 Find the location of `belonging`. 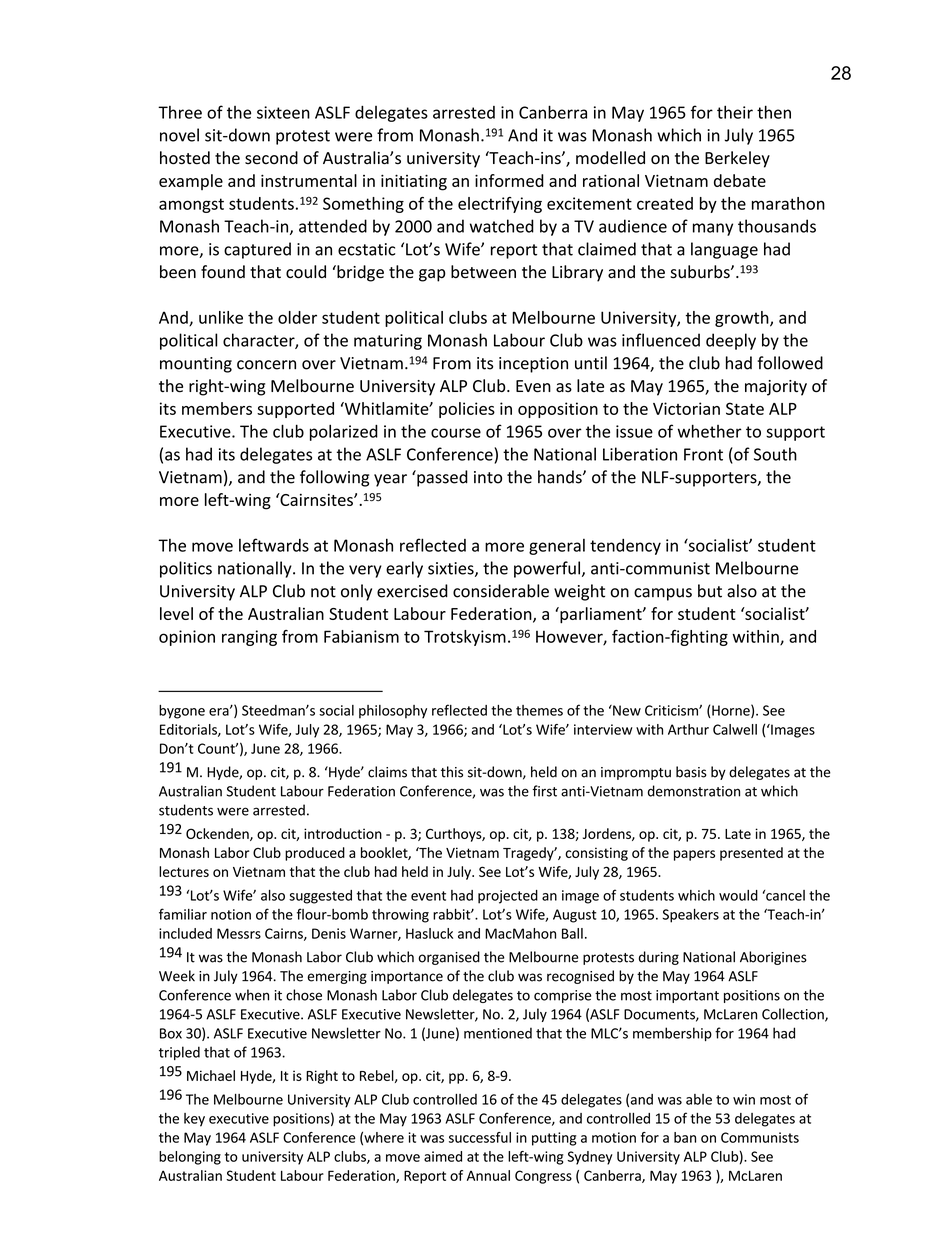

belonging is located at coordinates (190, 1158).
